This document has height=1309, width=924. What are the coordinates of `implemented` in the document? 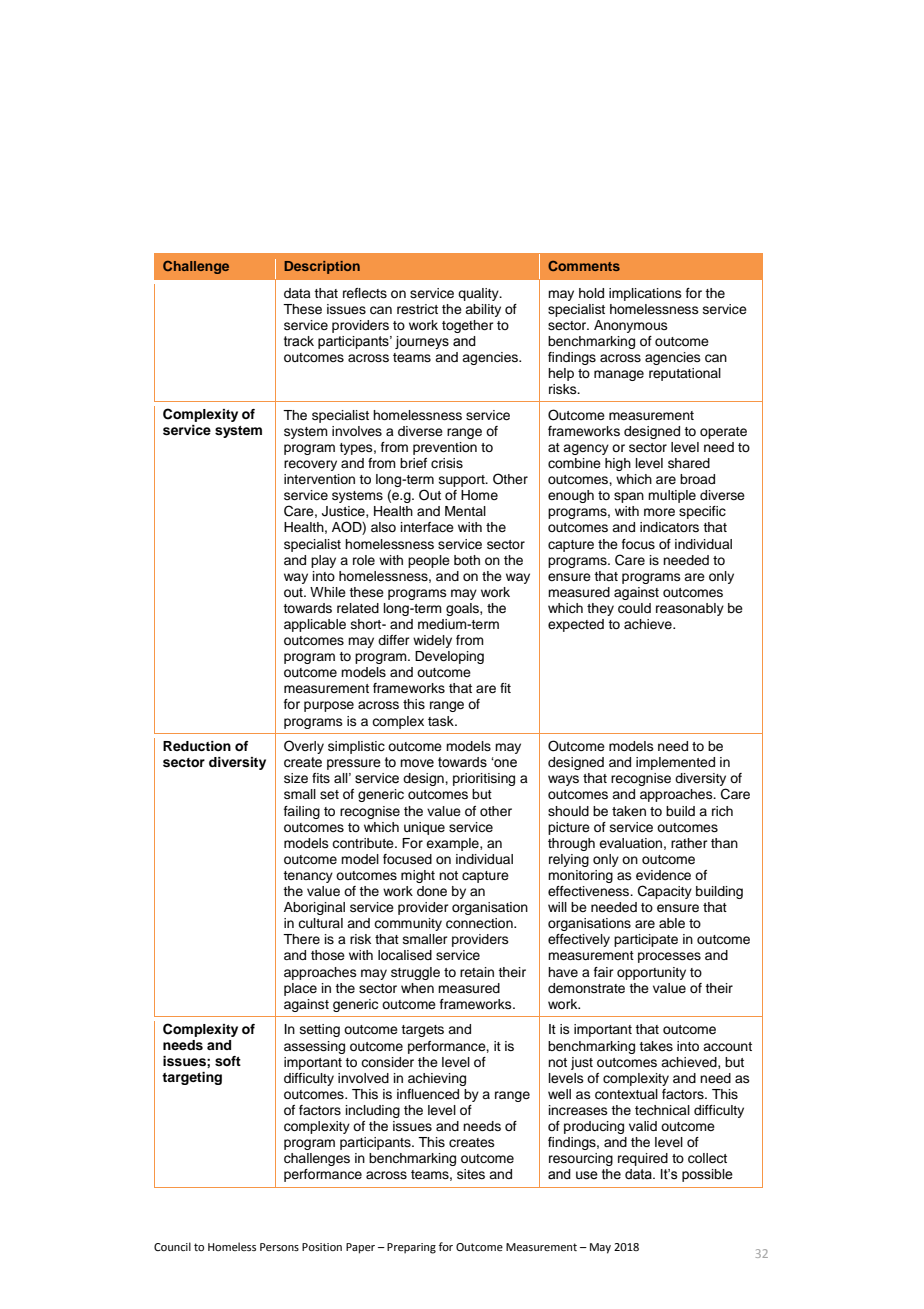 It's located at (675, 763).
